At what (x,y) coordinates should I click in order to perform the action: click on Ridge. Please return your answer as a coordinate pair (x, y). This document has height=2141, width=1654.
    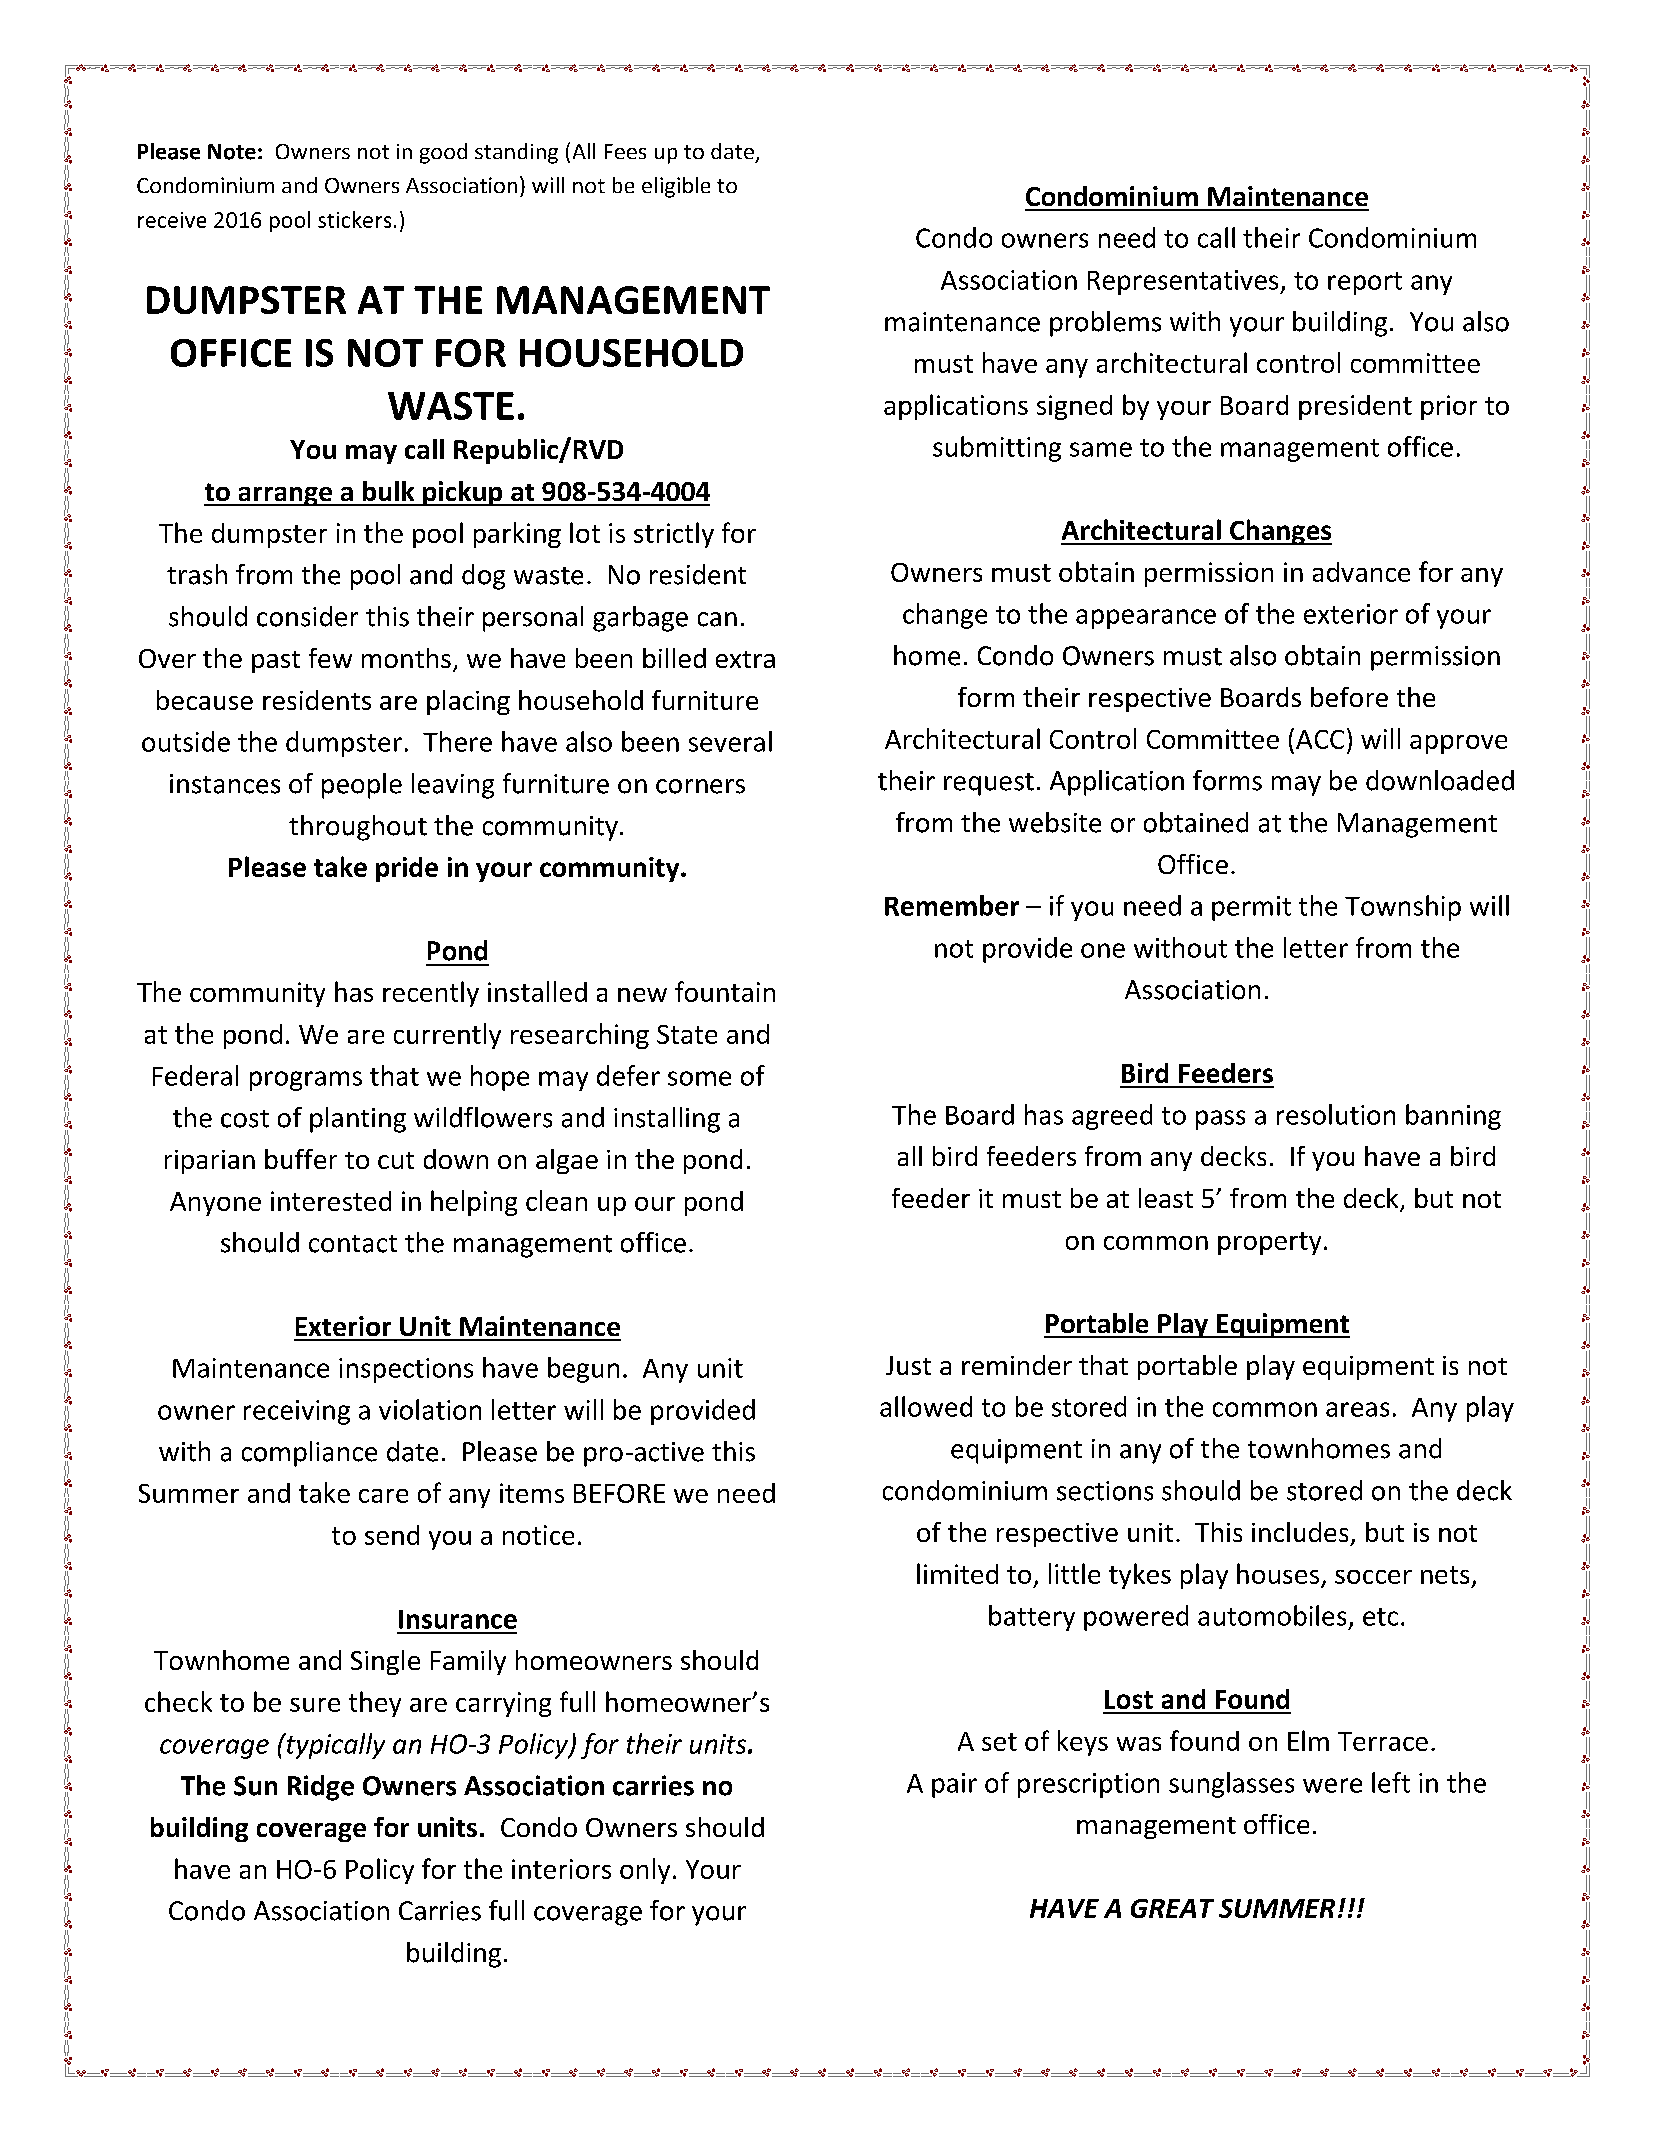
    Looking at the image, I should click on (321, 1788).
